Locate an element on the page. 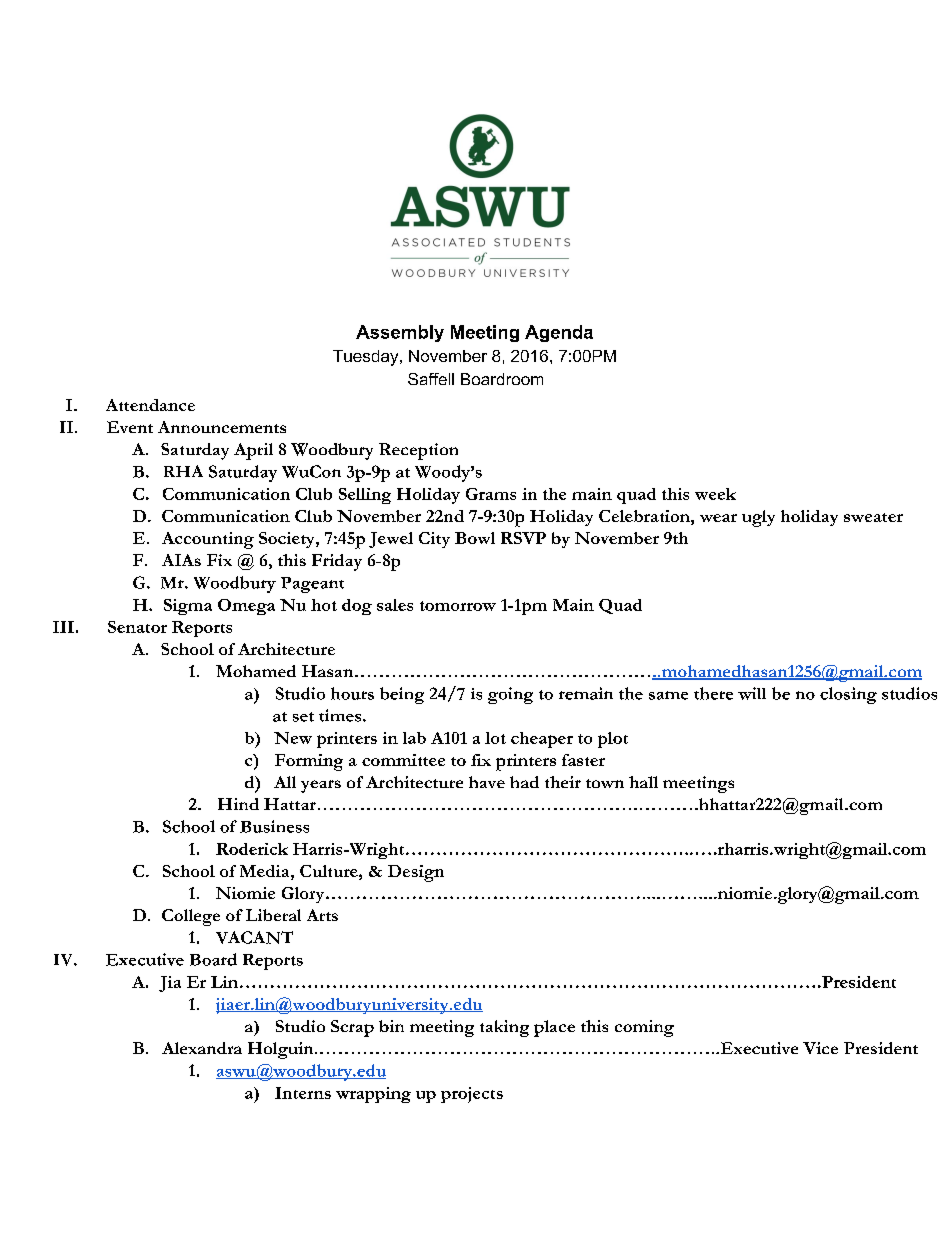  will is located at coordinates (752, 693).
